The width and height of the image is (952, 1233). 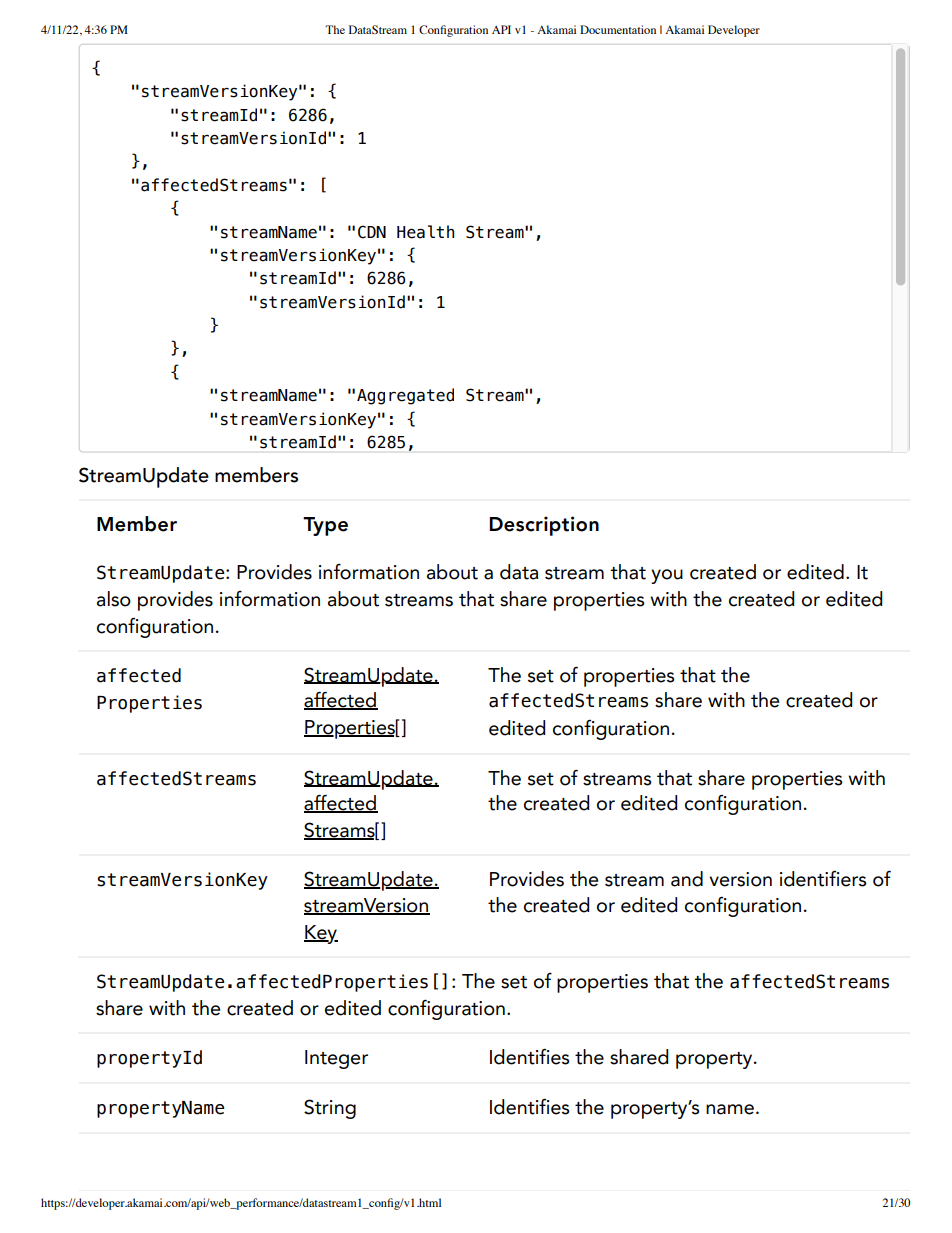 I want to click on CDN, so click(x=372, y=232).
